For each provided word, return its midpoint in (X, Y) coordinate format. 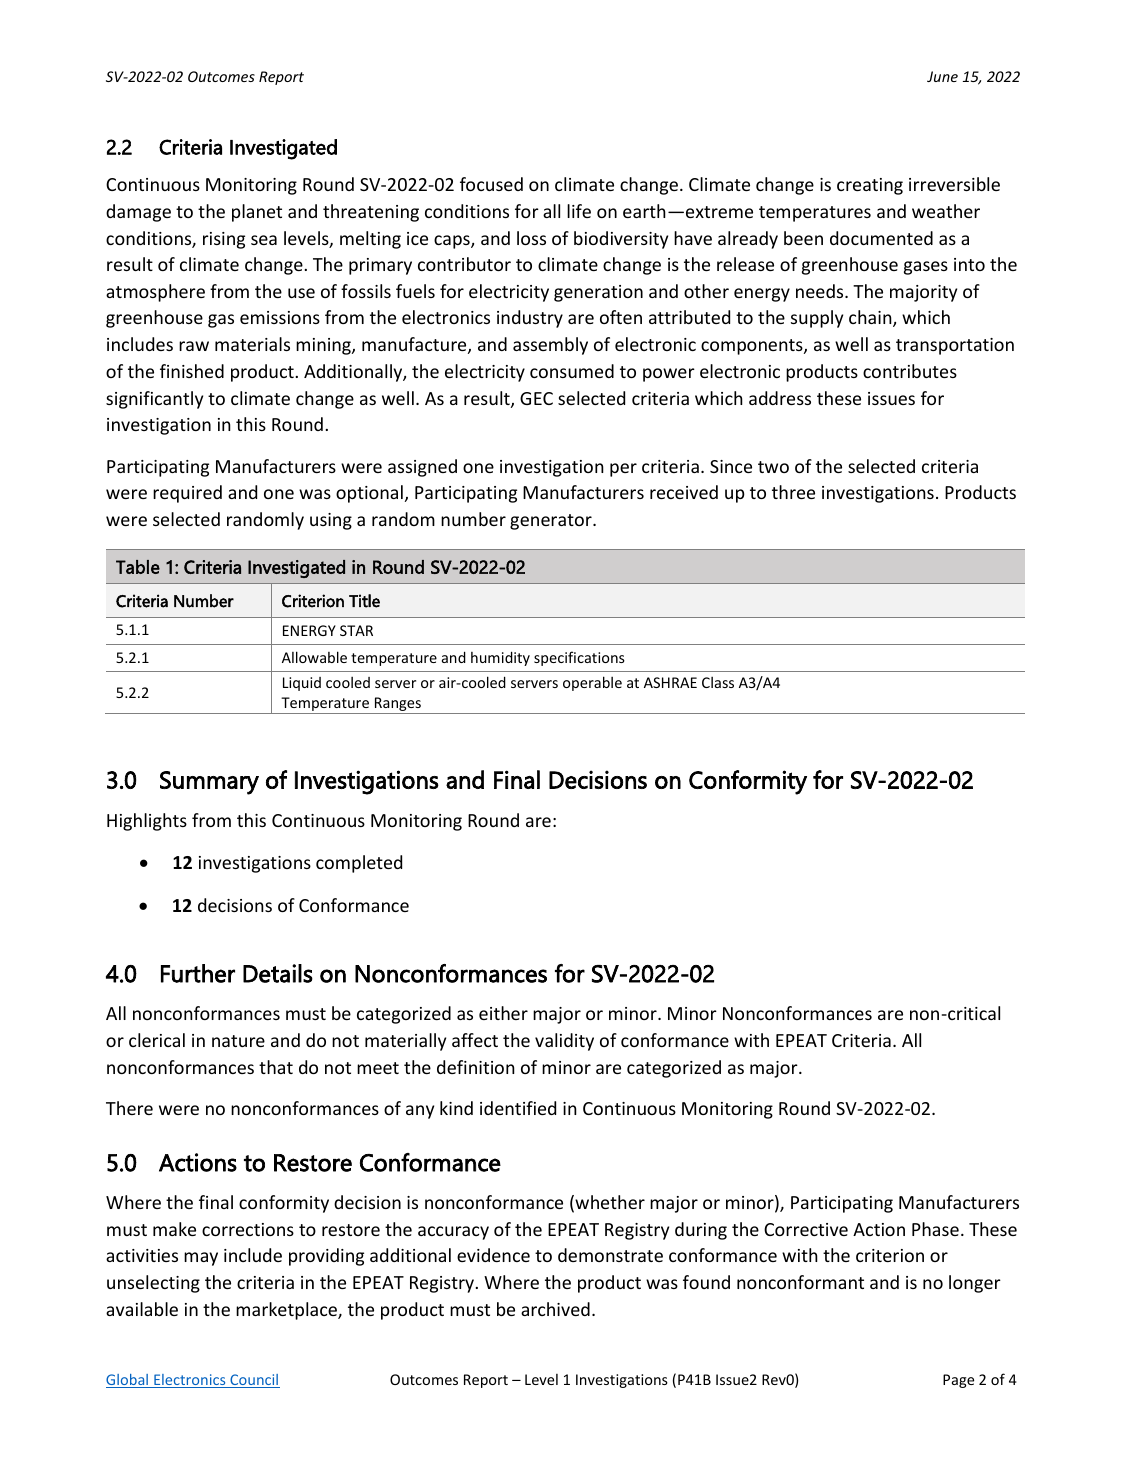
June (942, 76)
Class (718, 682)
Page (958, 1381)
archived (555, 1309)
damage (138, 213)
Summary (209, 783)
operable (592, 683)
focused (491, 184)
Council (254, 1381)
